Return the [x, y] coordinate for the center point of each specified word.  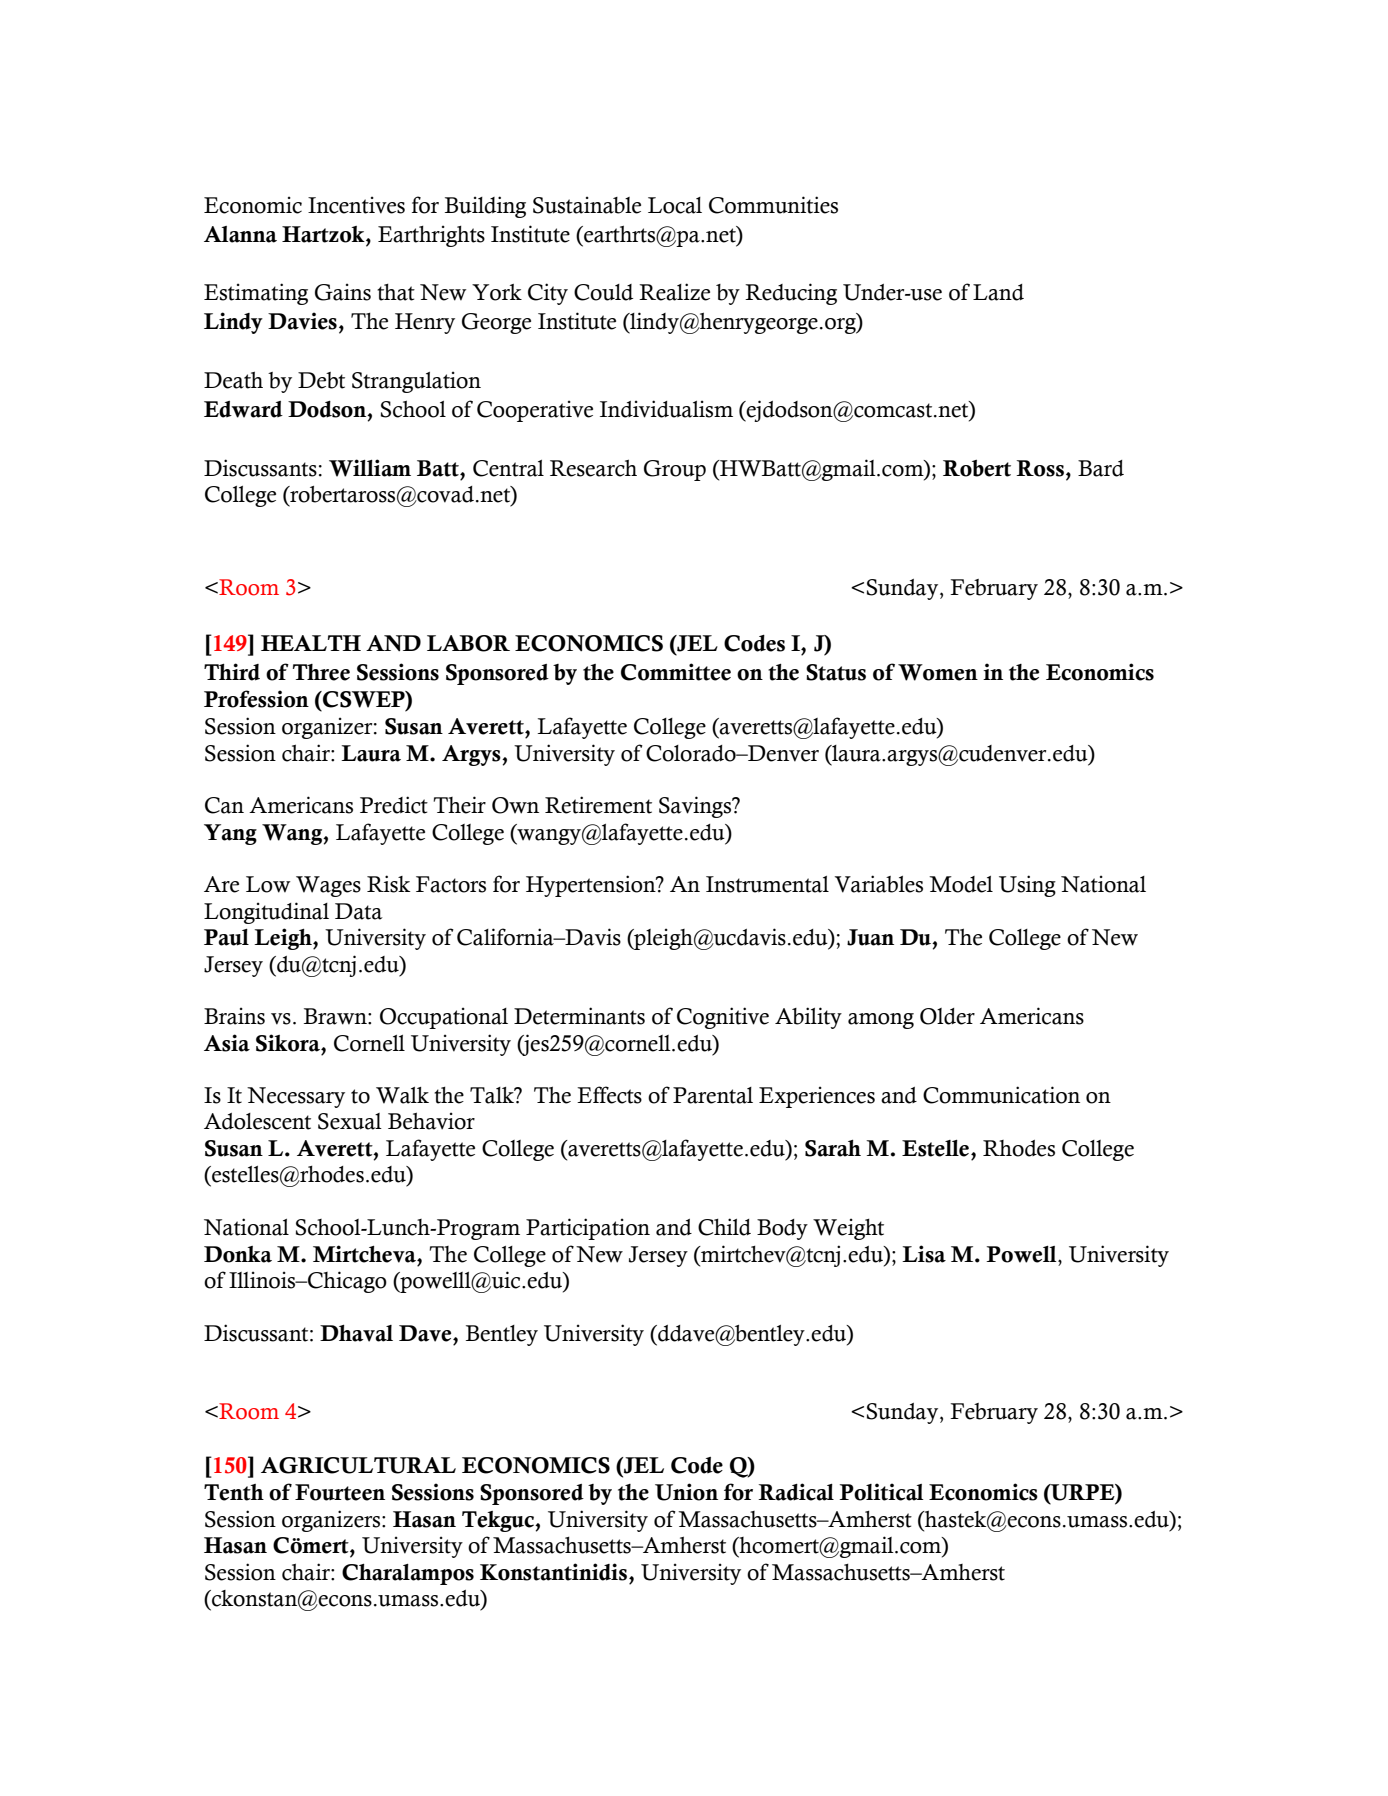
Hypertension [592, 886]
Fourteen [340, 1492]
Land [998, 292]
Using [1027, 886]
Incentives [356, 205]
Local [675, 205]
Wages [328, 886]
